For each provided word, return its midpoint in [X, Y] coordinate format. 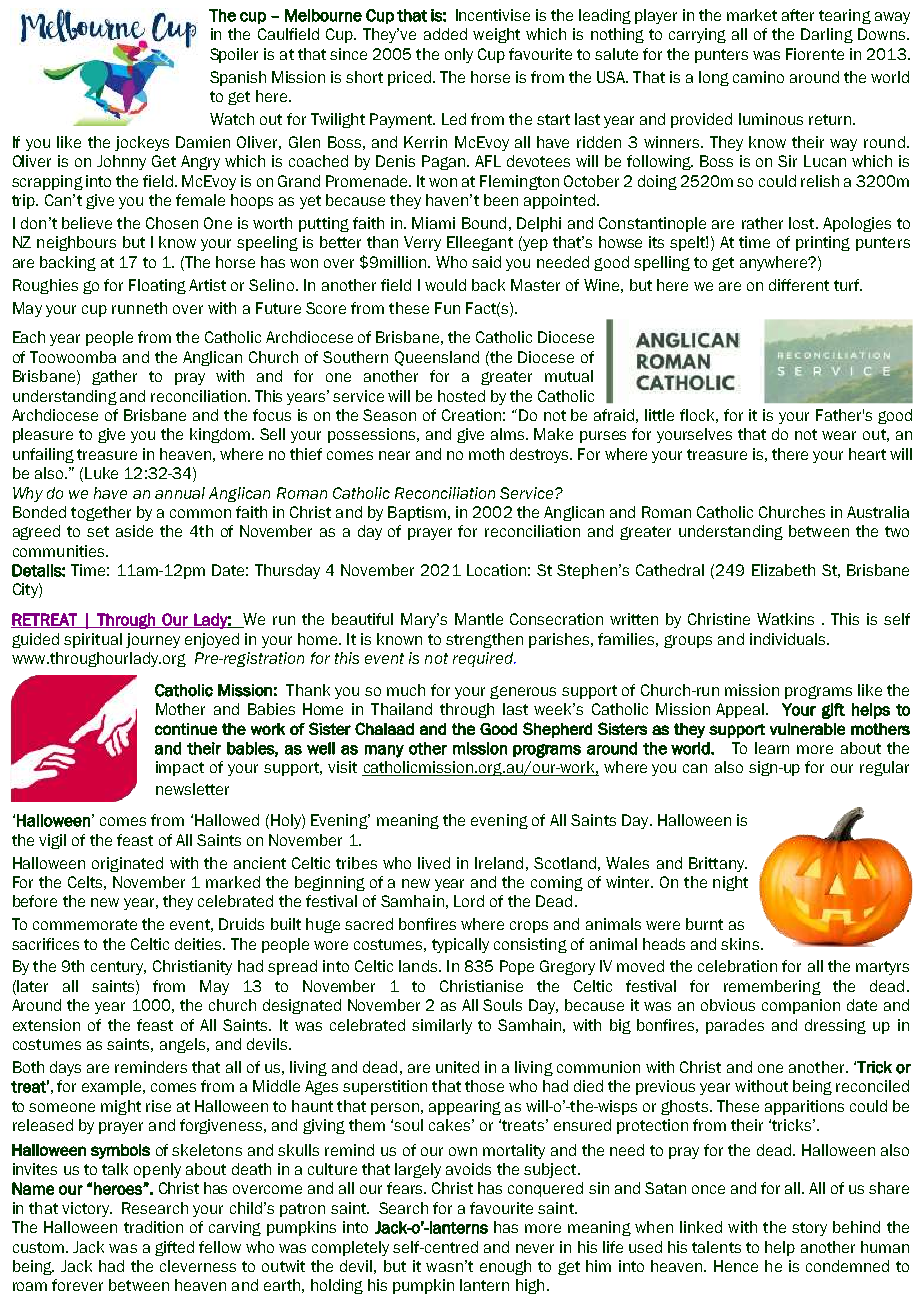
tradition [153, 1227]
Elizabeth [783, 570]
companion [801, 1006]
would [445, 285]
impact [180, 768]
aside [134, 531]
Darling [827, 35]
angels [184, 1045]
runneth [139, 308]
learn [772, 748]
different [799, 285]
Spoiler [234, 55]
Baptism [417, 513]
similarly [442, 1026]
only [459, 55]
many [384, 751]
